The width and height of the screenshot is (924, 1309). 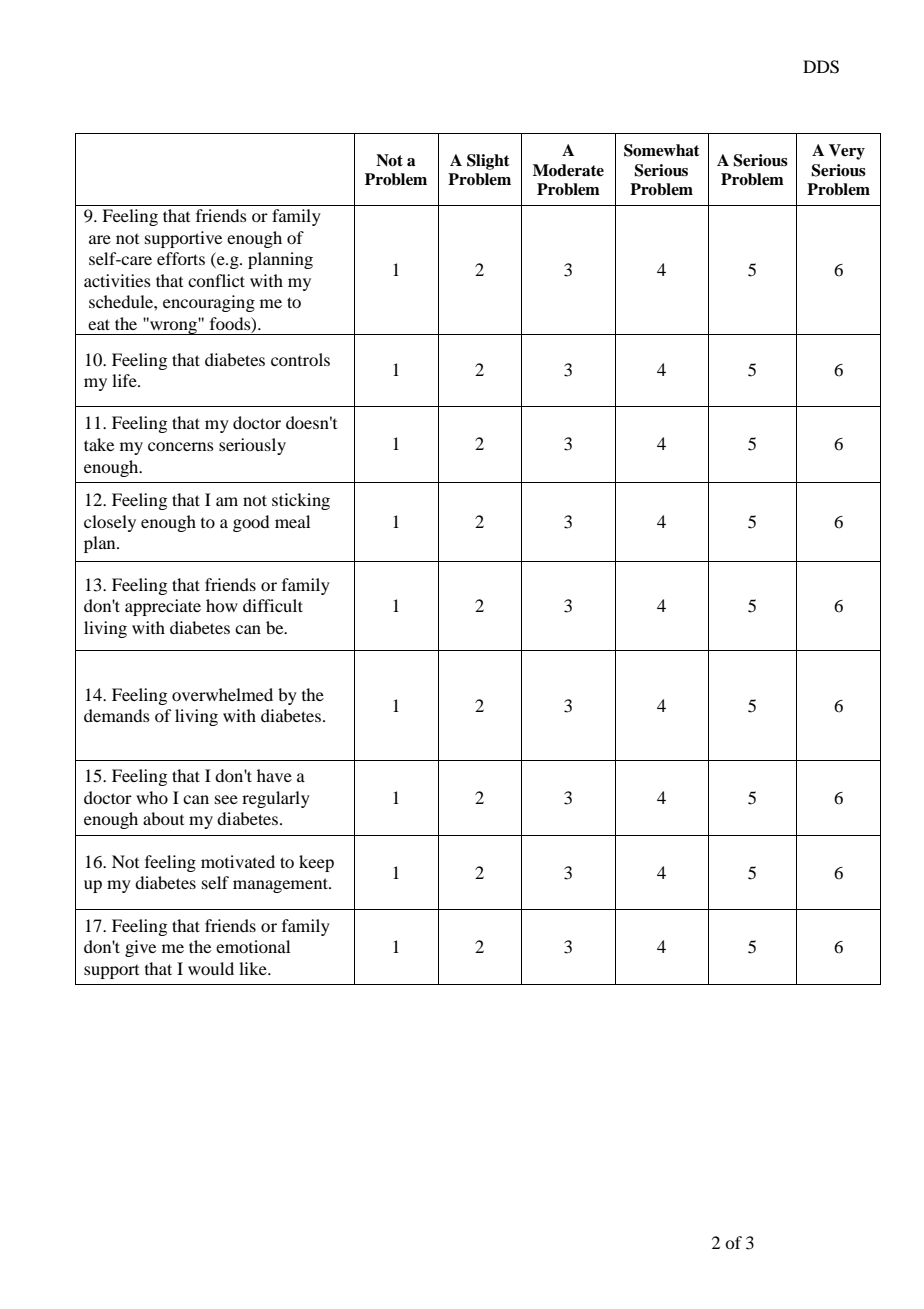 What do you see at coordinates (251, 523) in the screenshot?
I see `good` at bounding box center [251, 523].
